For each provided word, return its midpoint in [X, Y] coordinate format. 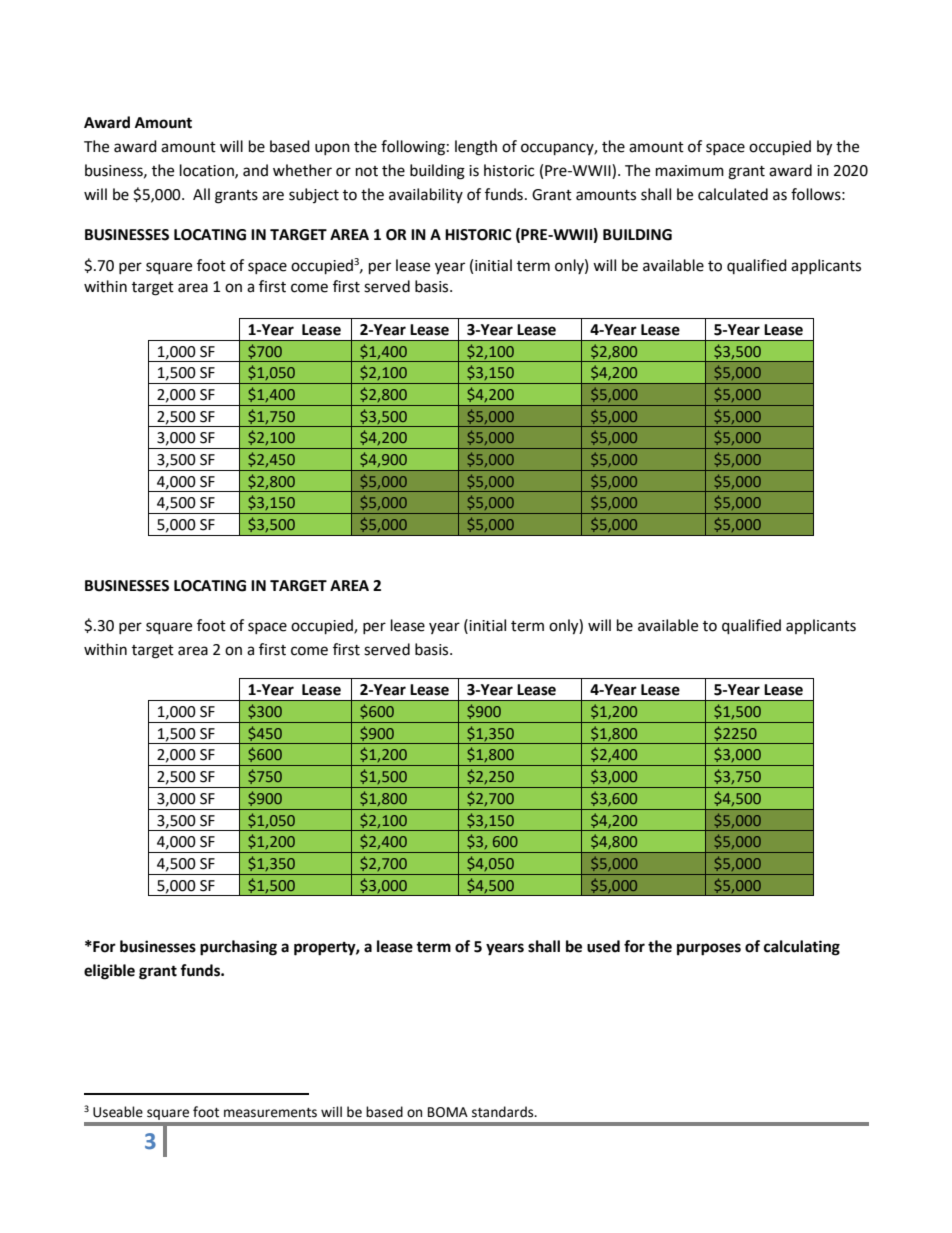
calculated [733, 194]
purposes [709, 949]
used [603, 946]
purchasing [238, 948]
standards [504, 1112]
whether [302, 170]
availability [426, 195]
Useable [118, 1112]
